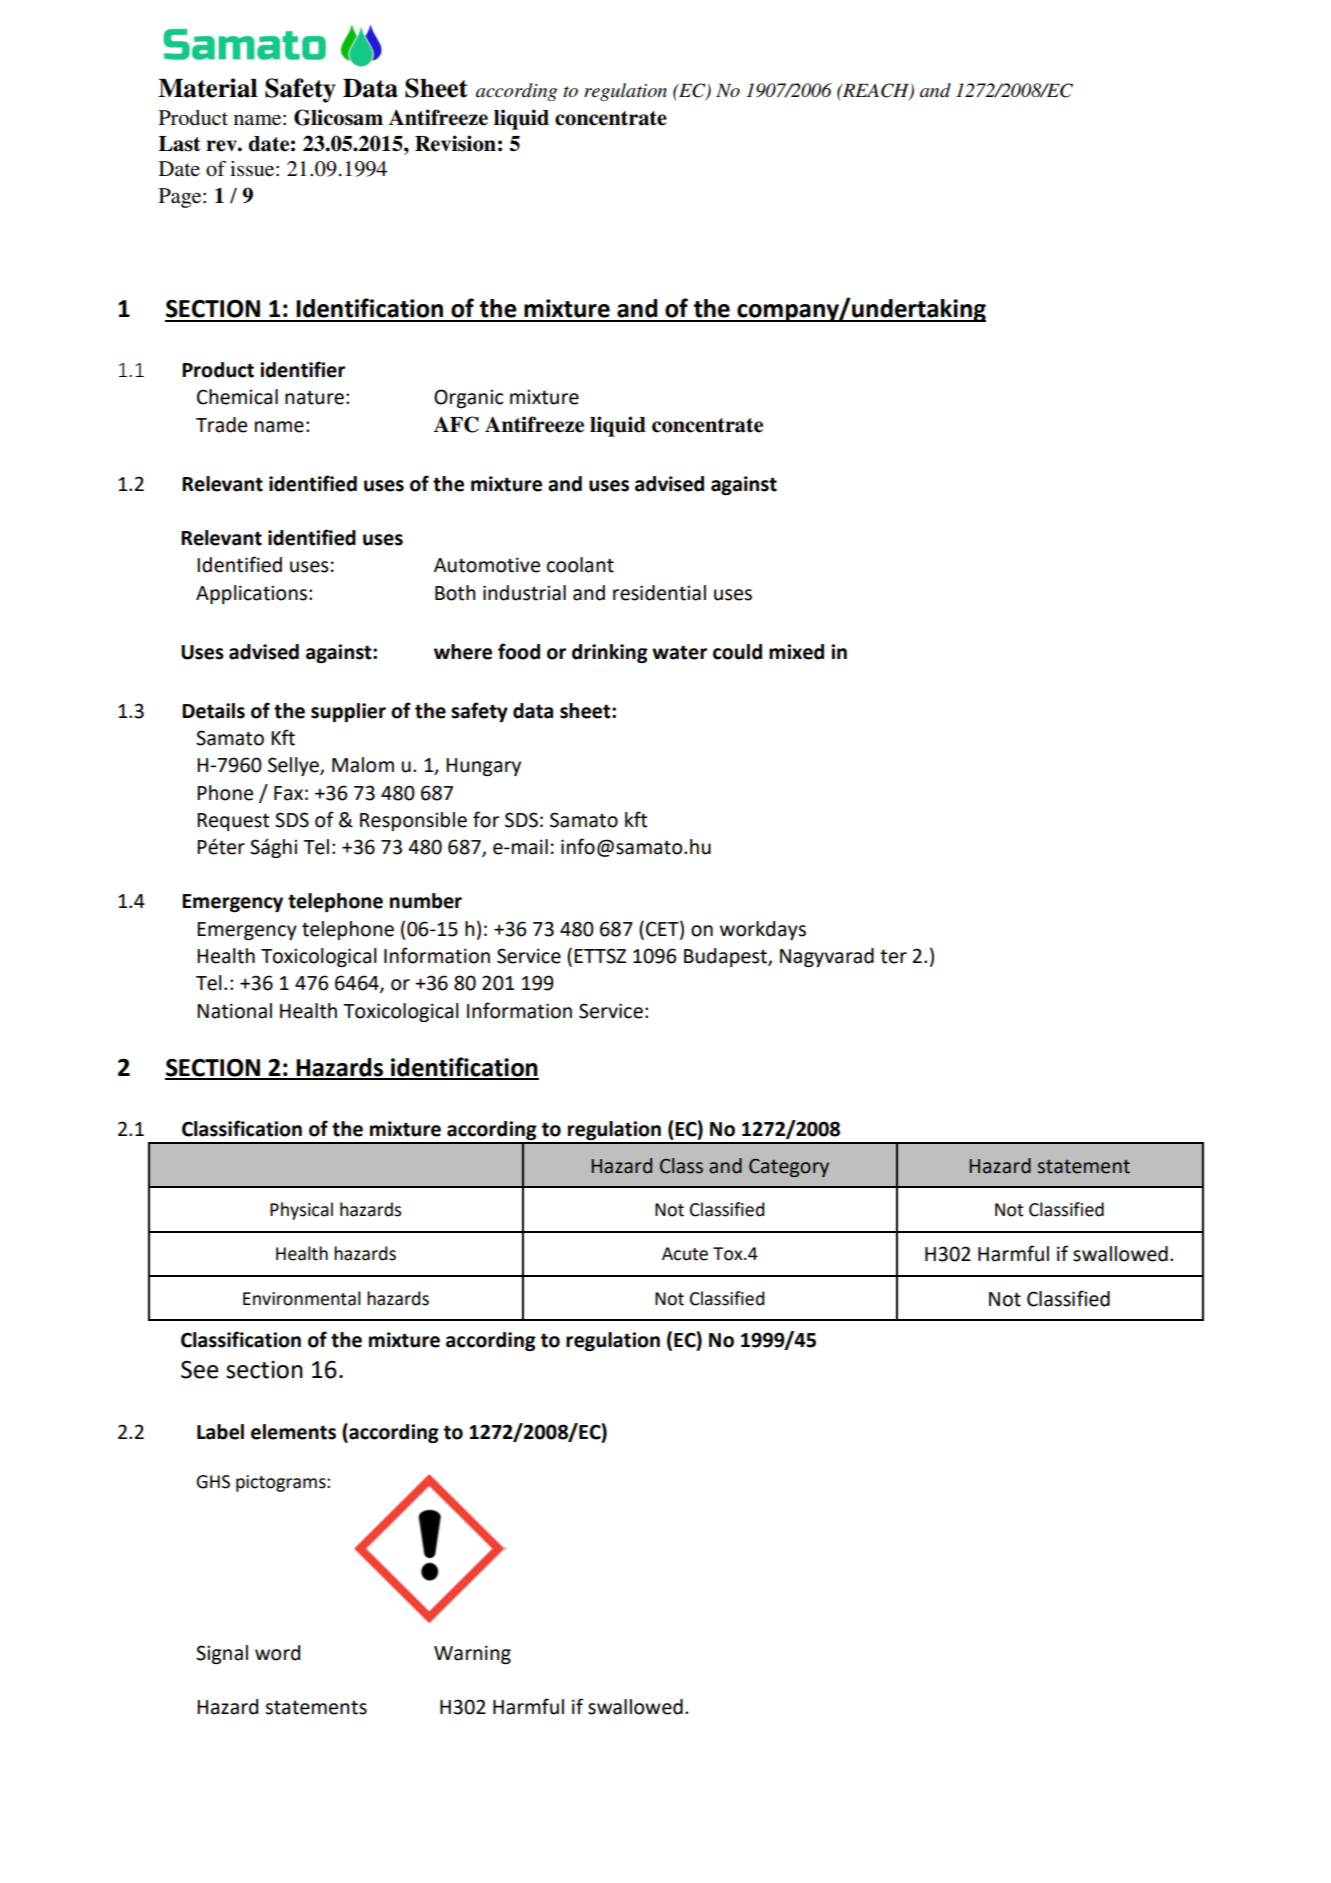 This image has width=1331, height=1883. I want to click on Automotive, so click(487, 565).
